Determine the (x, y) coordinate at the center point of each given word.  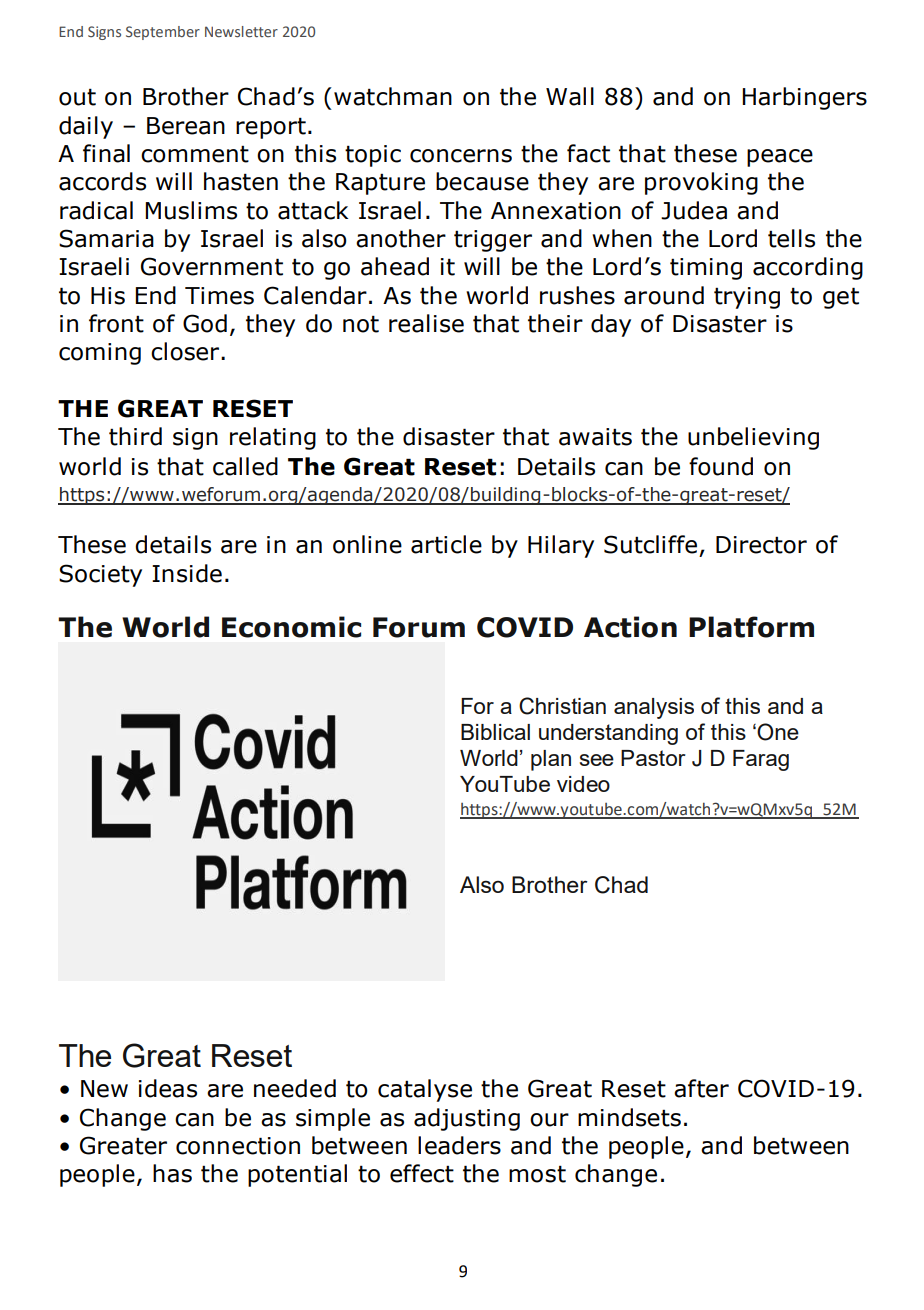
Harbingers (804, 98)
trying (747, 298)
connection (238, 1146)
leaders (459, 1145)
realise (426, 323)
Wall (570, 96)
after (701, 1088)
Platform (751, 627)
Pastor (653, 758)
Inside (187, 573)
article (446, 544)
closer (186, 351)
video (583, 784)
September (163, 33)
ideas (168, 1088)
